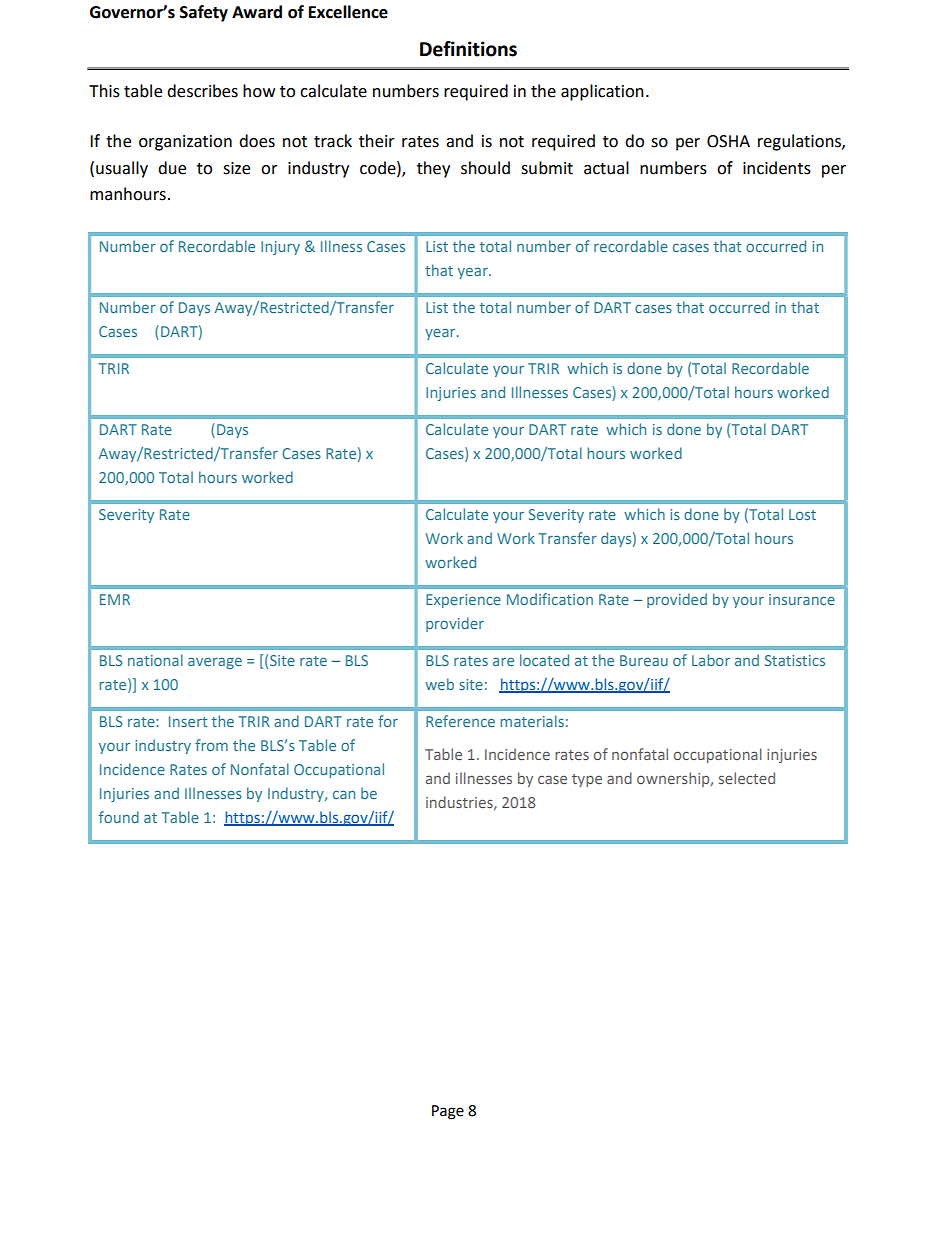 Image resolution: width=952 pixels, height=1233 pixels. I want to click on industries, so click(460, 803).
